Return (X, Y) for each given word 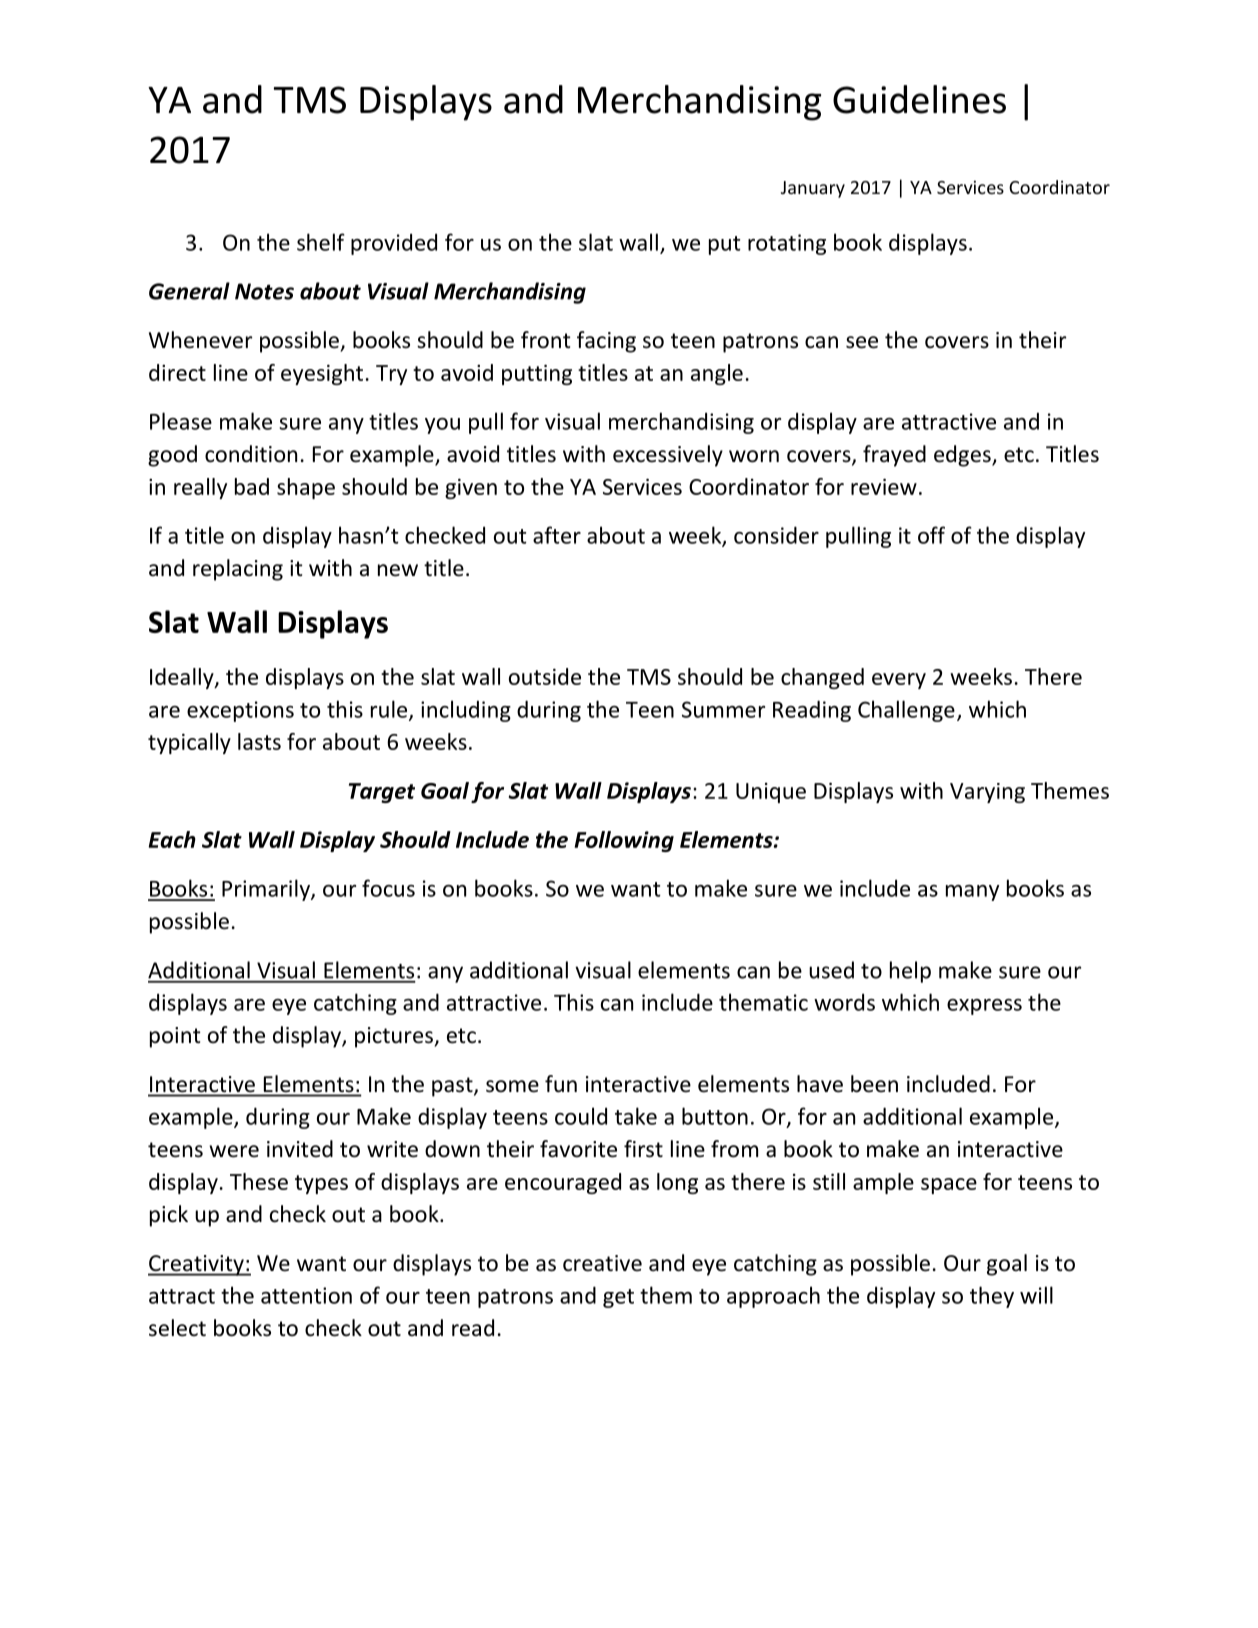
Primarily (267, 890)
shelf (321, 242)
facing (606, 342)
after (557, 535)
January (813, 189)
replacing (238, 570)
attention (306, 1295)
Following (624, 841)
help (910, 972)
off (931, 535)
